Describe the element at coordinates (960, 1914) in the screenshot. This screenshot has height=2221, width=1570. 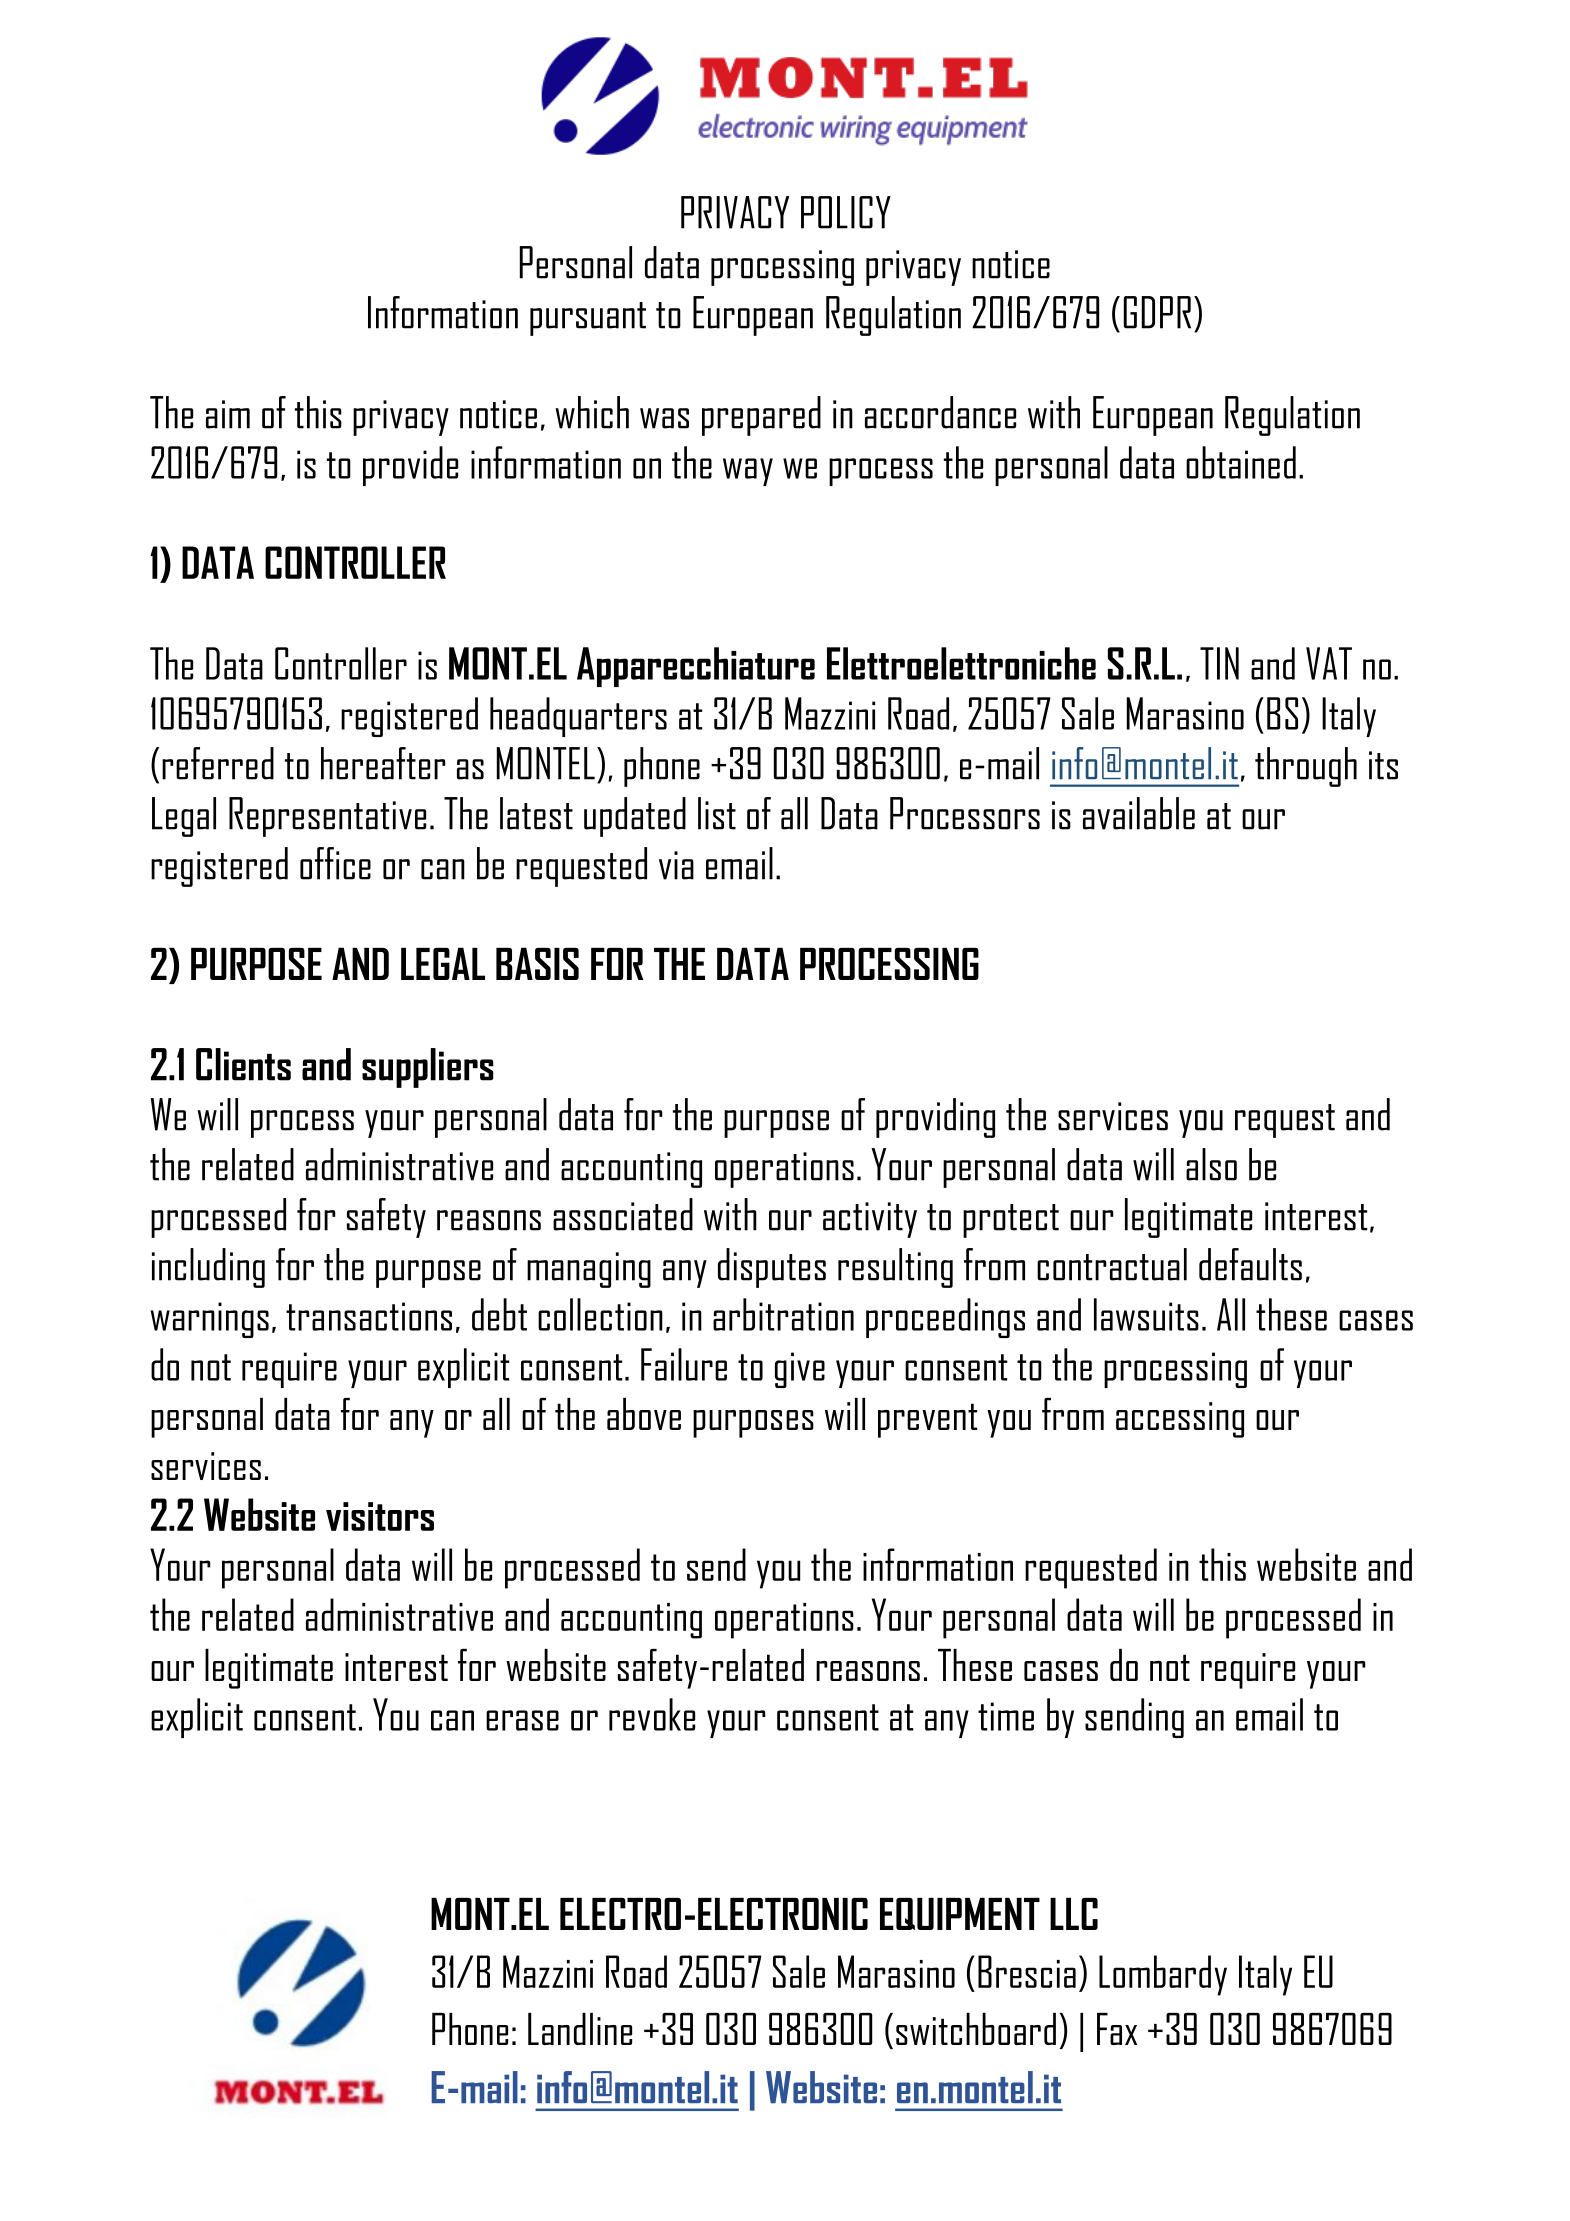
I see `EQUIPMENT` at that location.
